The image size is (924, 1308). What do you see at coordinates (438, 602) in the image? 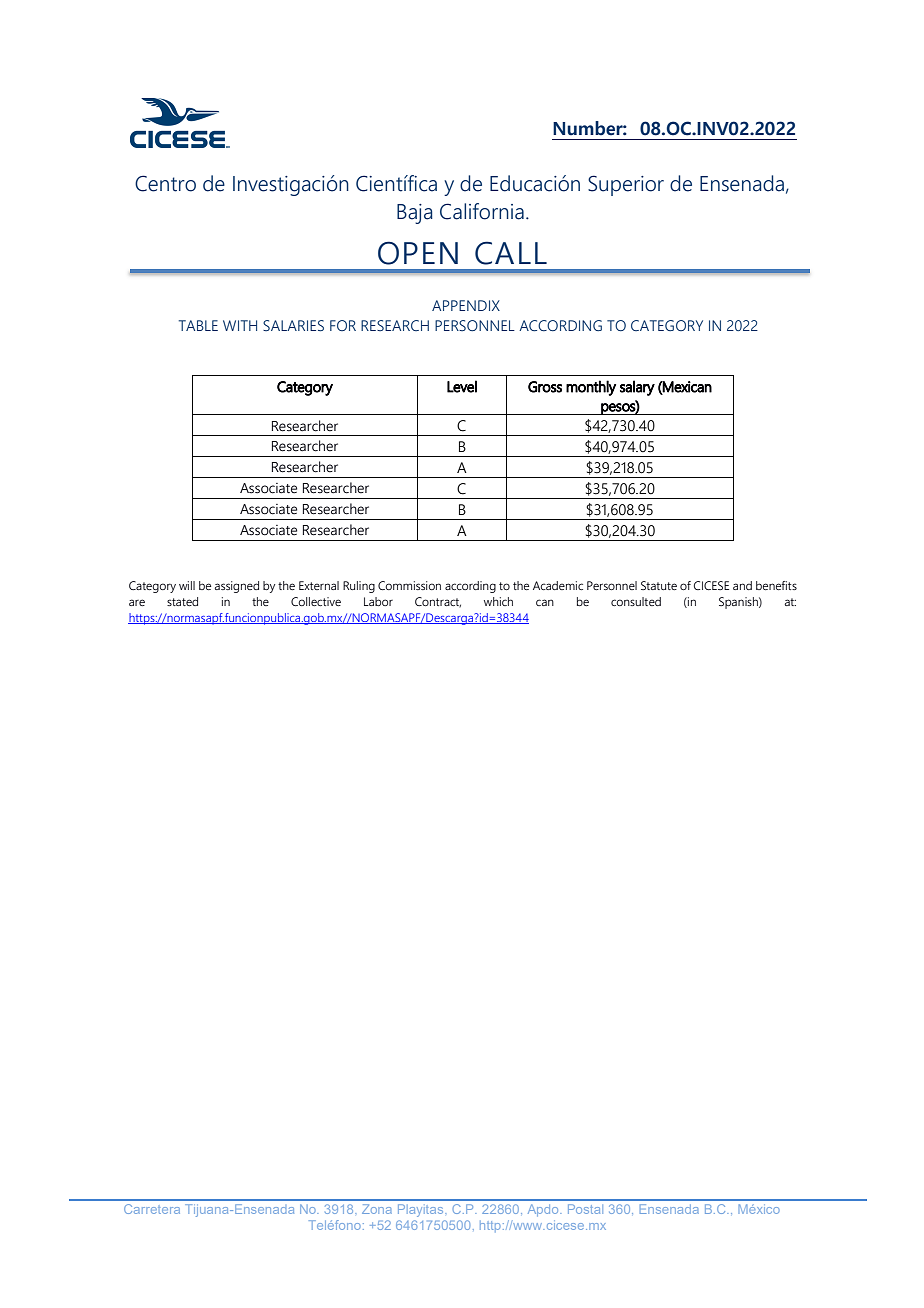
I see `Contract` at bounding box center [438, 602].
